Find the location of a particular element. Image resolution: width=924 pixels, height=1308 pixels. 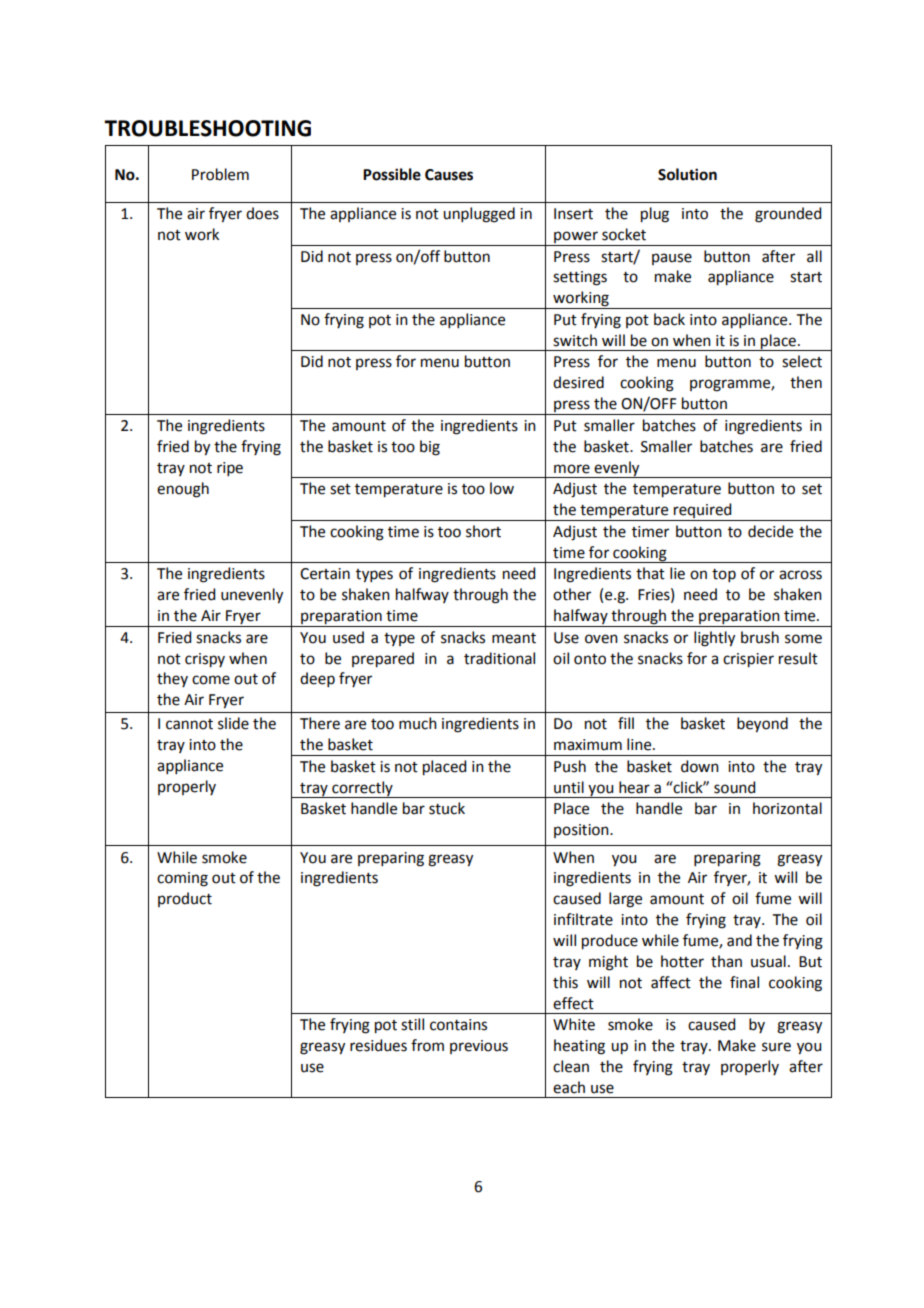

previous is located at coordinates (479, 1047).
